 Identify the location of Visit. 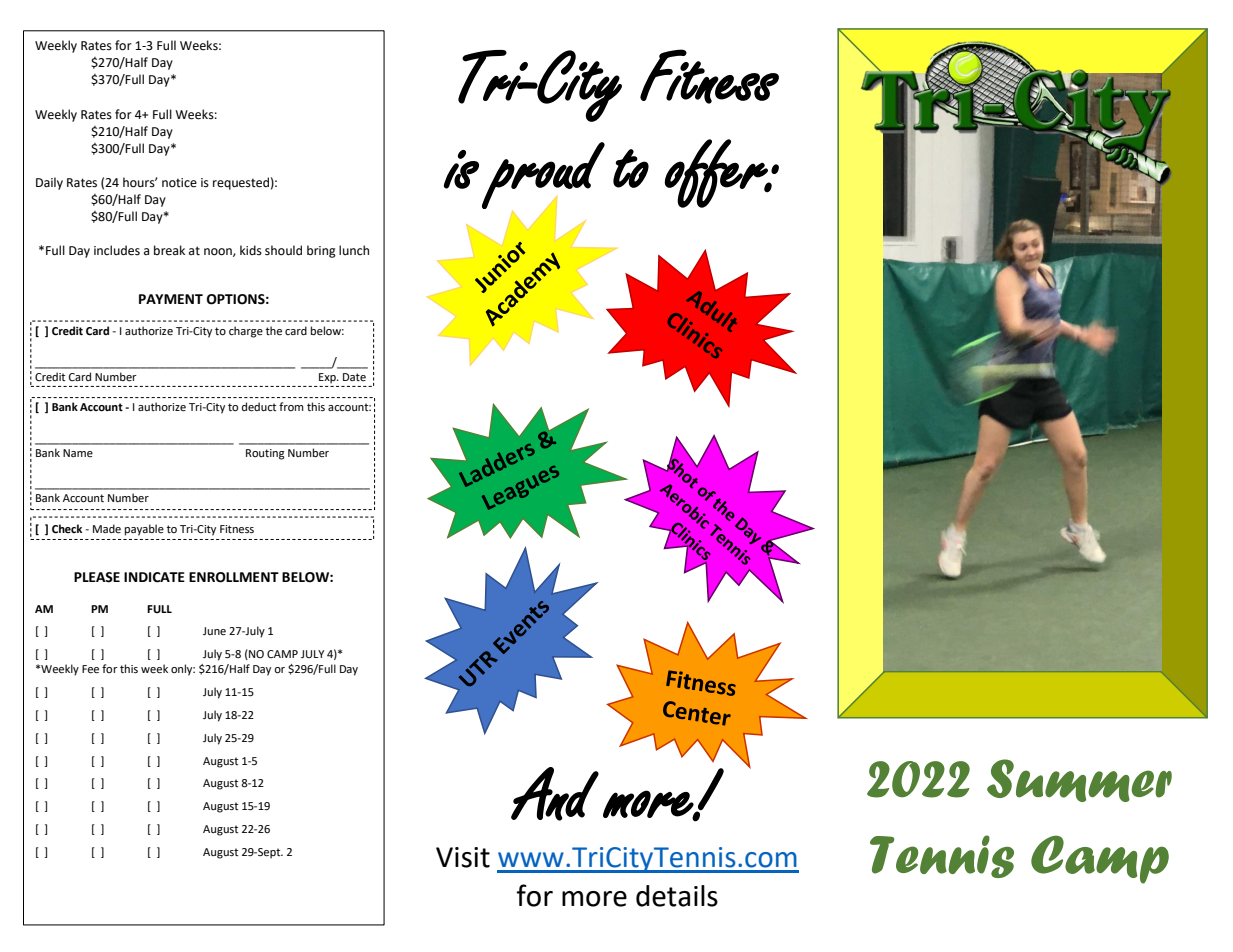
(463, 857).
